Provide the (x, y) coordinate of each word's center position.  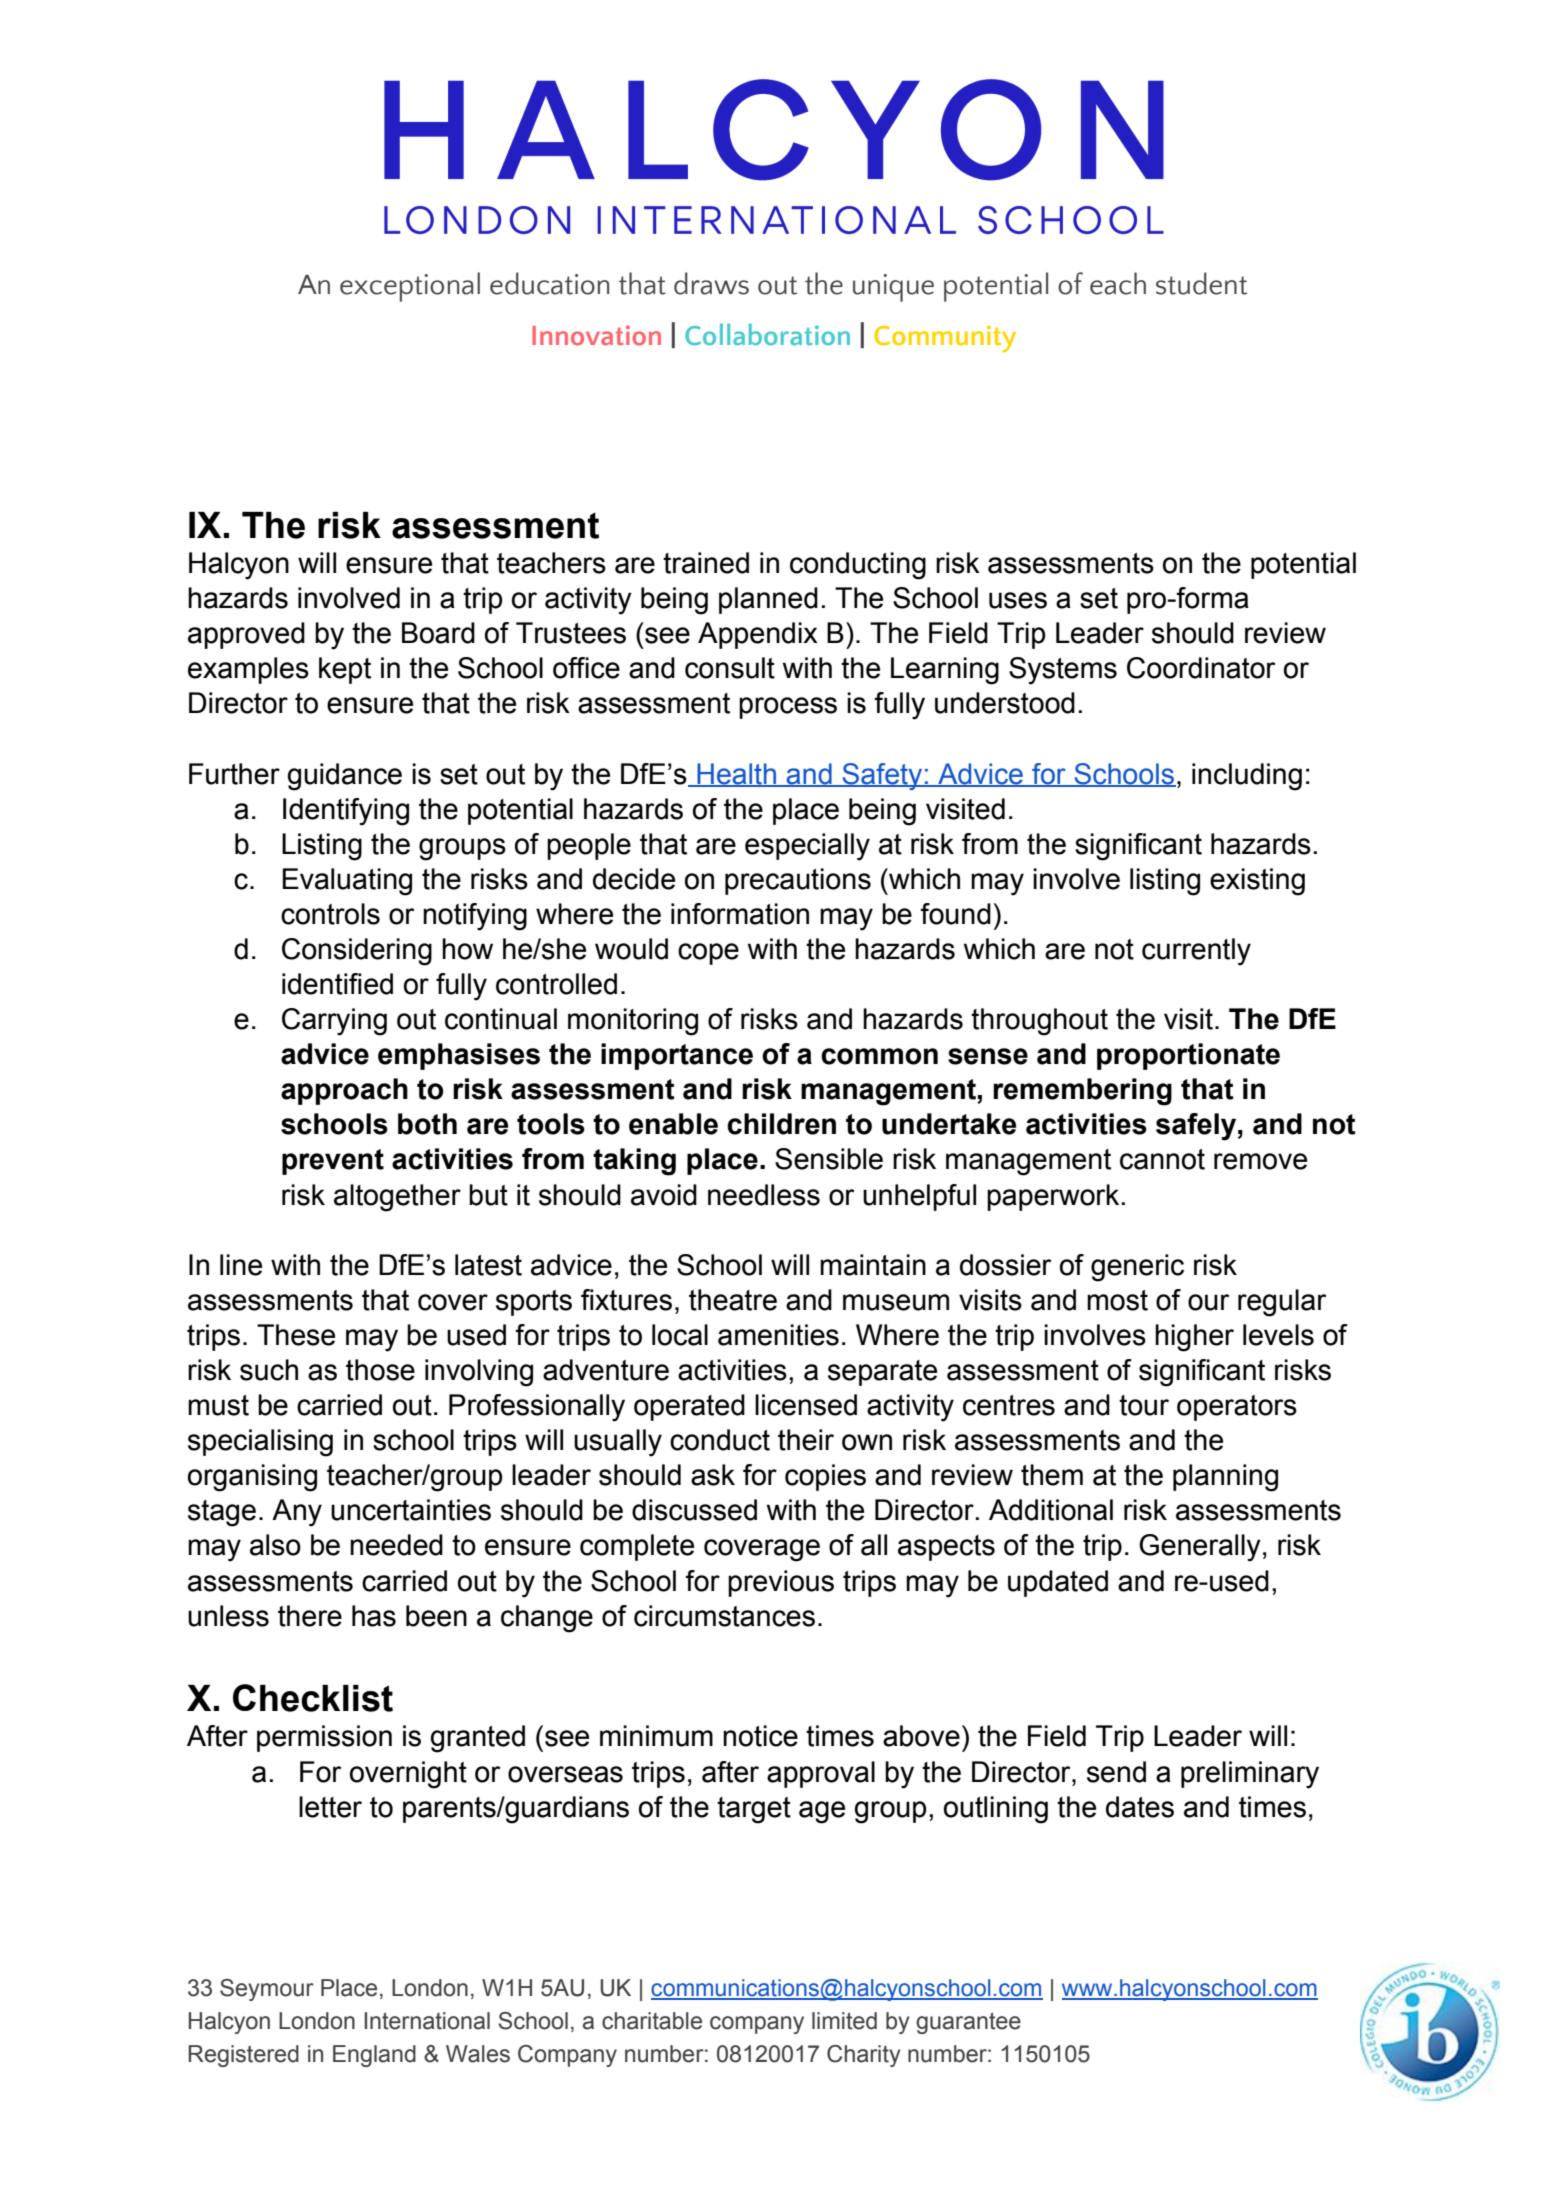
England (374, 2056)
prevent (333, 1162)
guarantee (968, 2023)
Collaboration (767, 334)
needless (764, 1195)
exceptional (410, 287)
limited (844, 2021)
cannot (1162, 1159)
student (1201, 283)
